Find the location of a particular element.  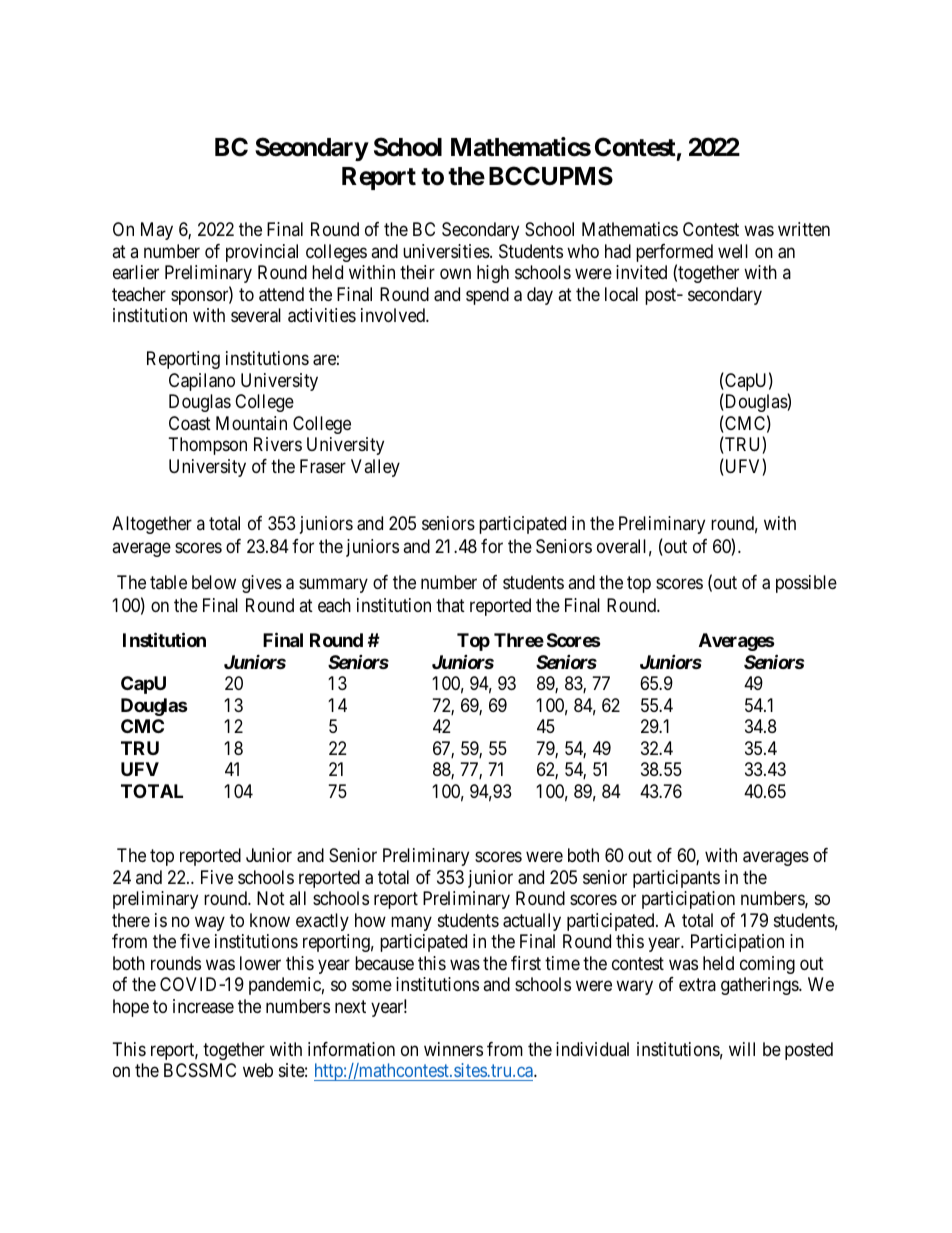

well is located at coordinates (733, 251).
